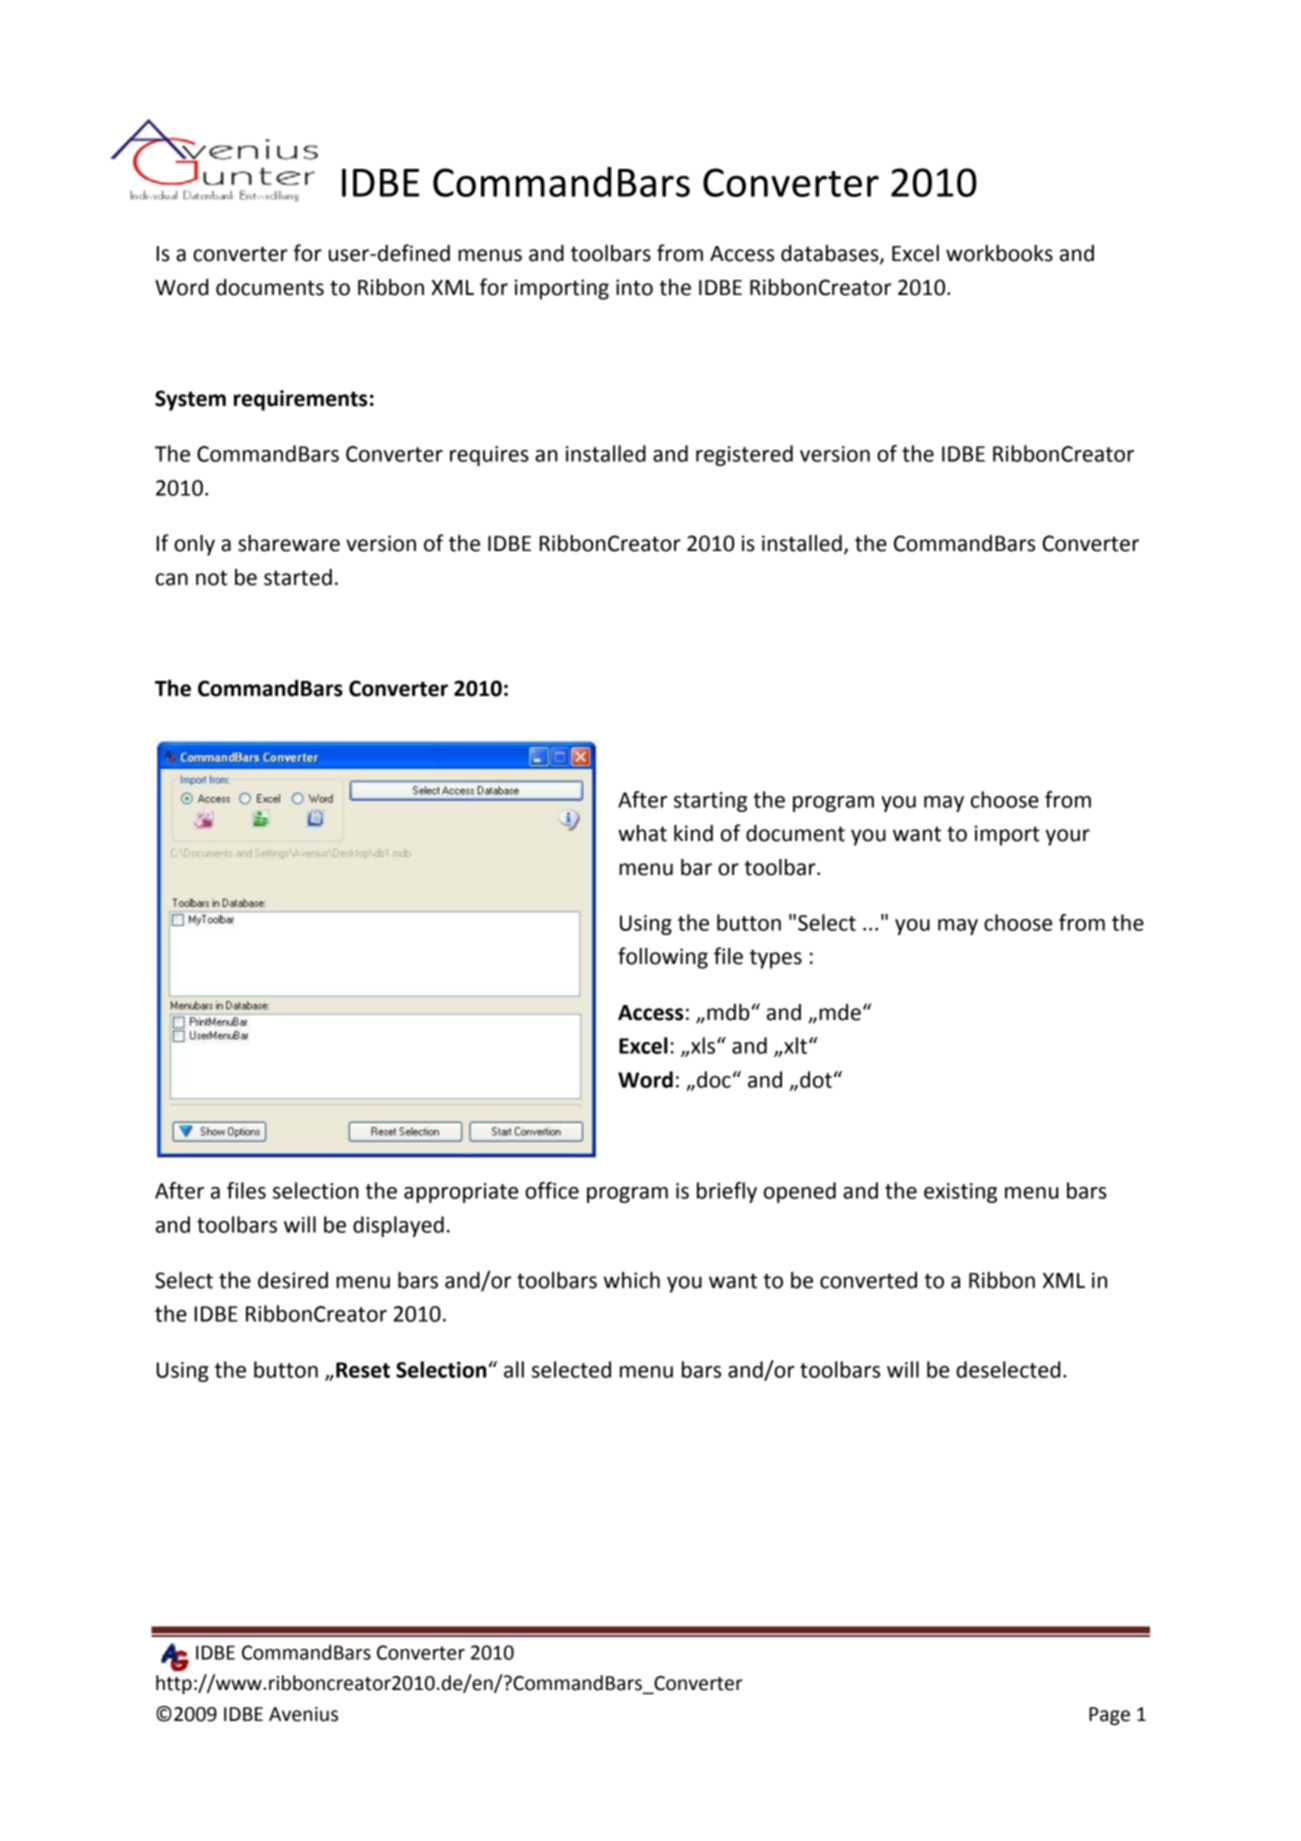  Describe the element at coordinates (999, 253) in the screenshot. I see `workbooks` at that location.
